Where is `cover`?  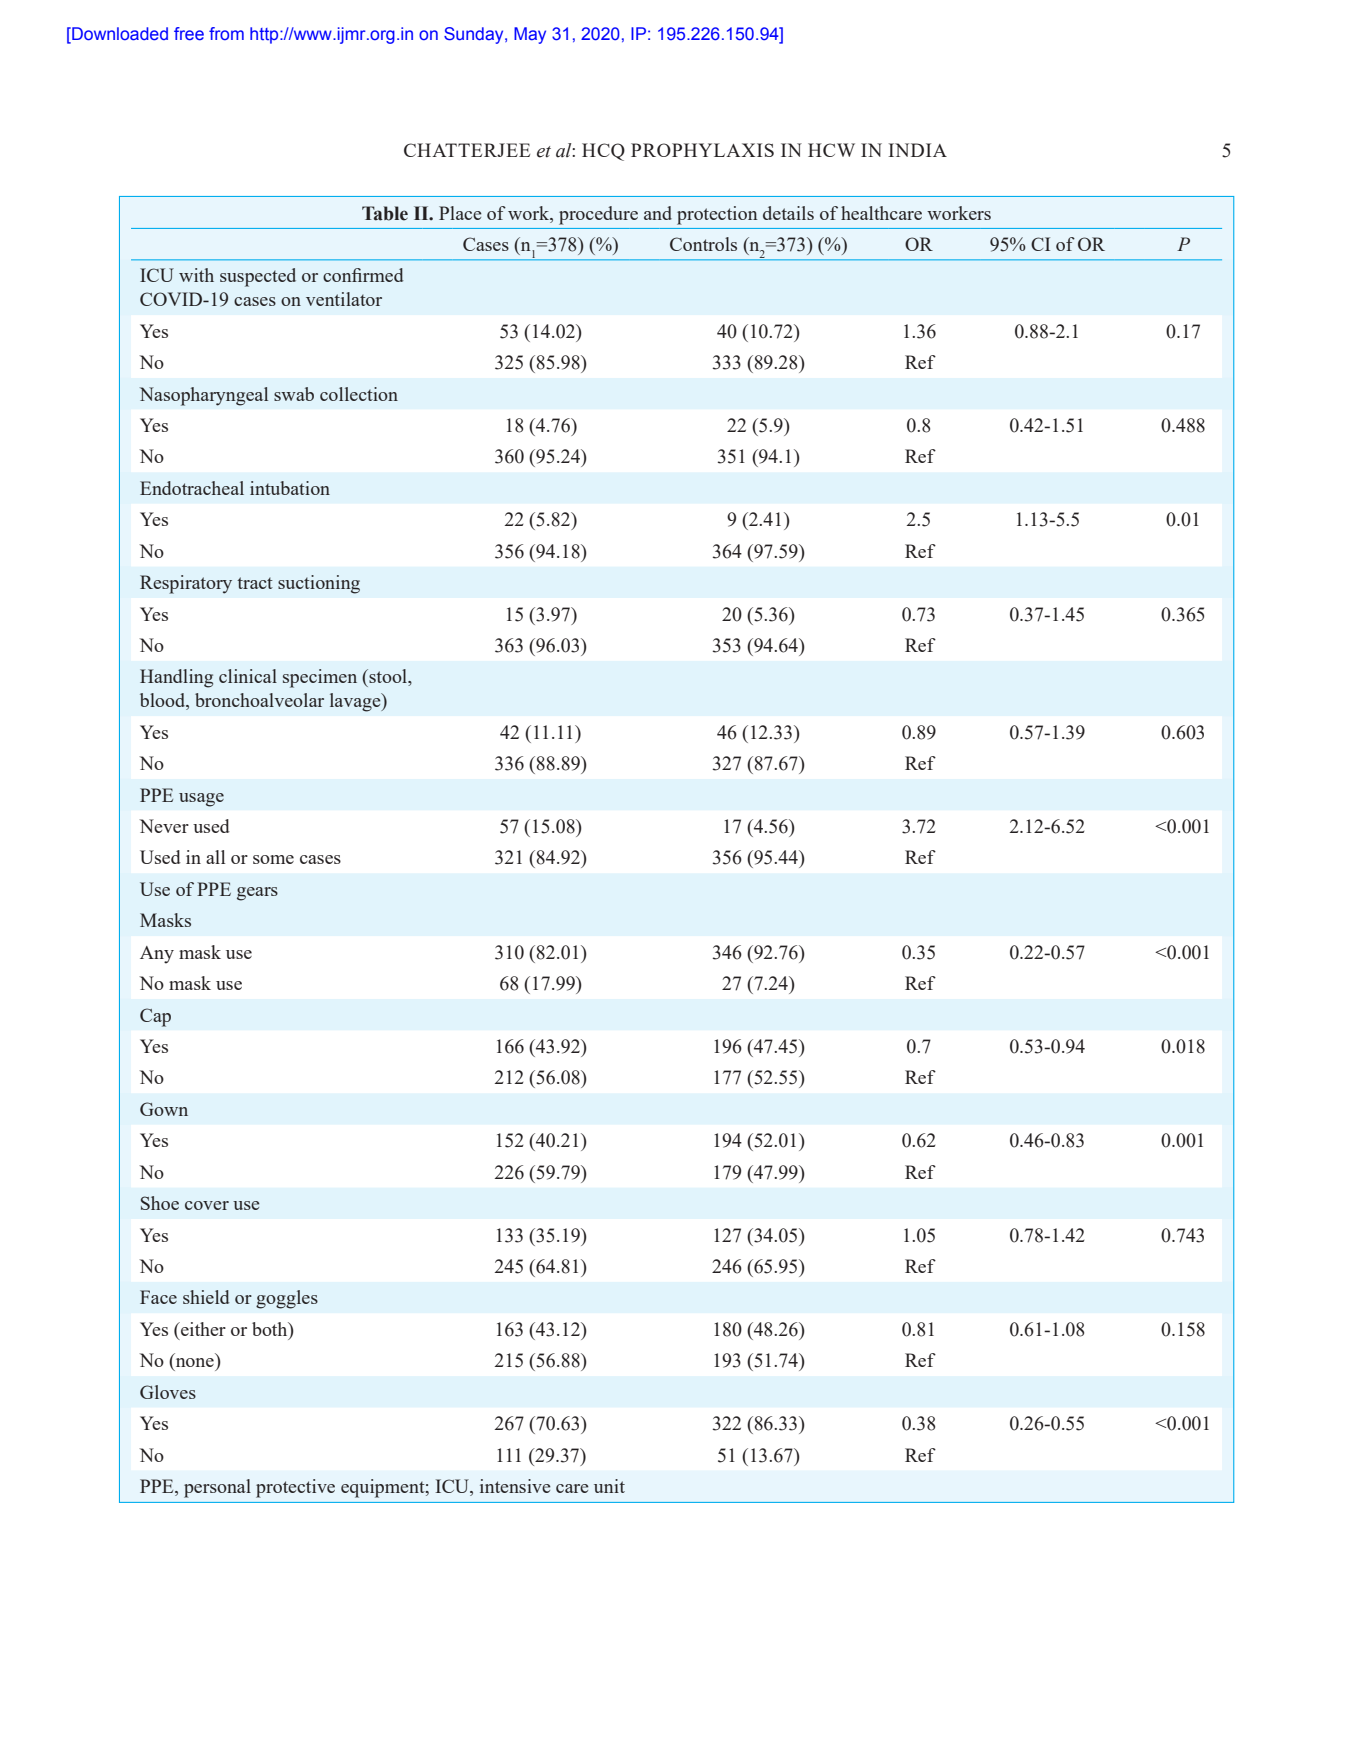
cover is located at coordinates (207, 1205).
